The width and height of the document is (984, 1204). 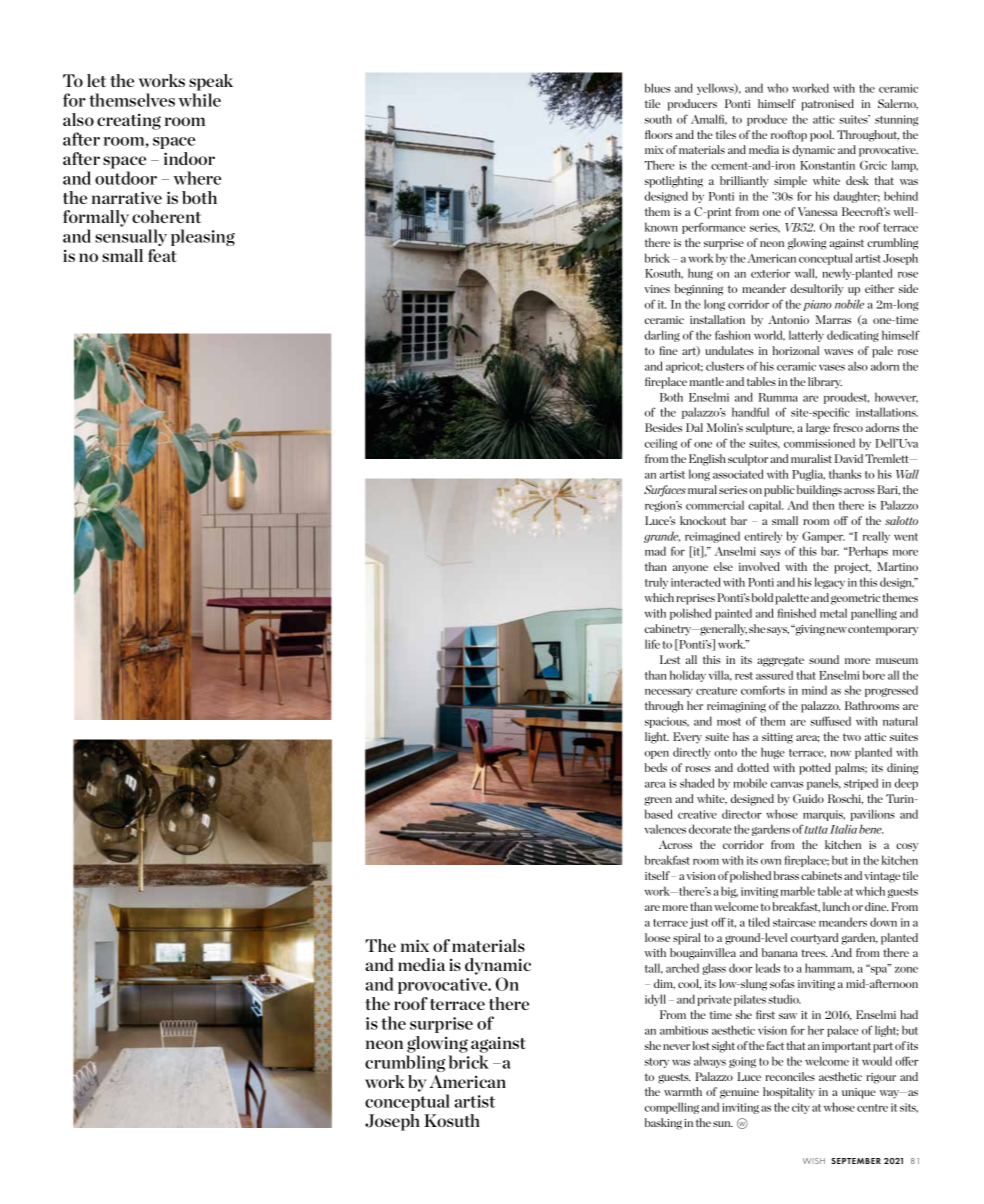 I want to click on giving, so click(x=809, y=630).
